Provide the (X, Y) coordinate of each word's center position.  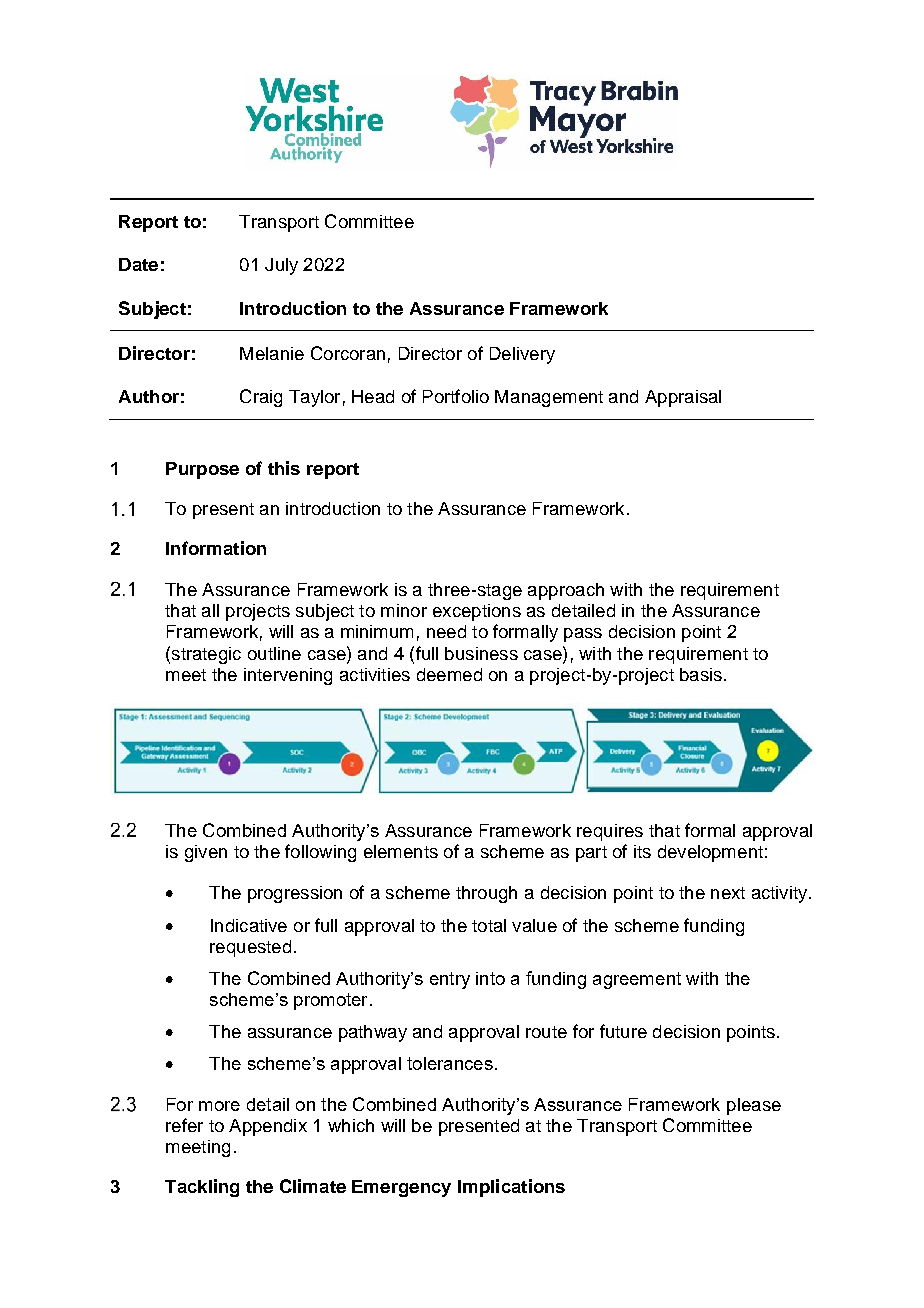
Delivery (522, 355)
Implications (511, 1188)
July (281, 266)
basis (701, 674)
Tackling (202, 1188)
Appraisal (683, 398)
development (710, 853)
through (486, 894)
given (206, 853)
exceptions (477, 612)
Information (216, 548)
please (754, 1106)
